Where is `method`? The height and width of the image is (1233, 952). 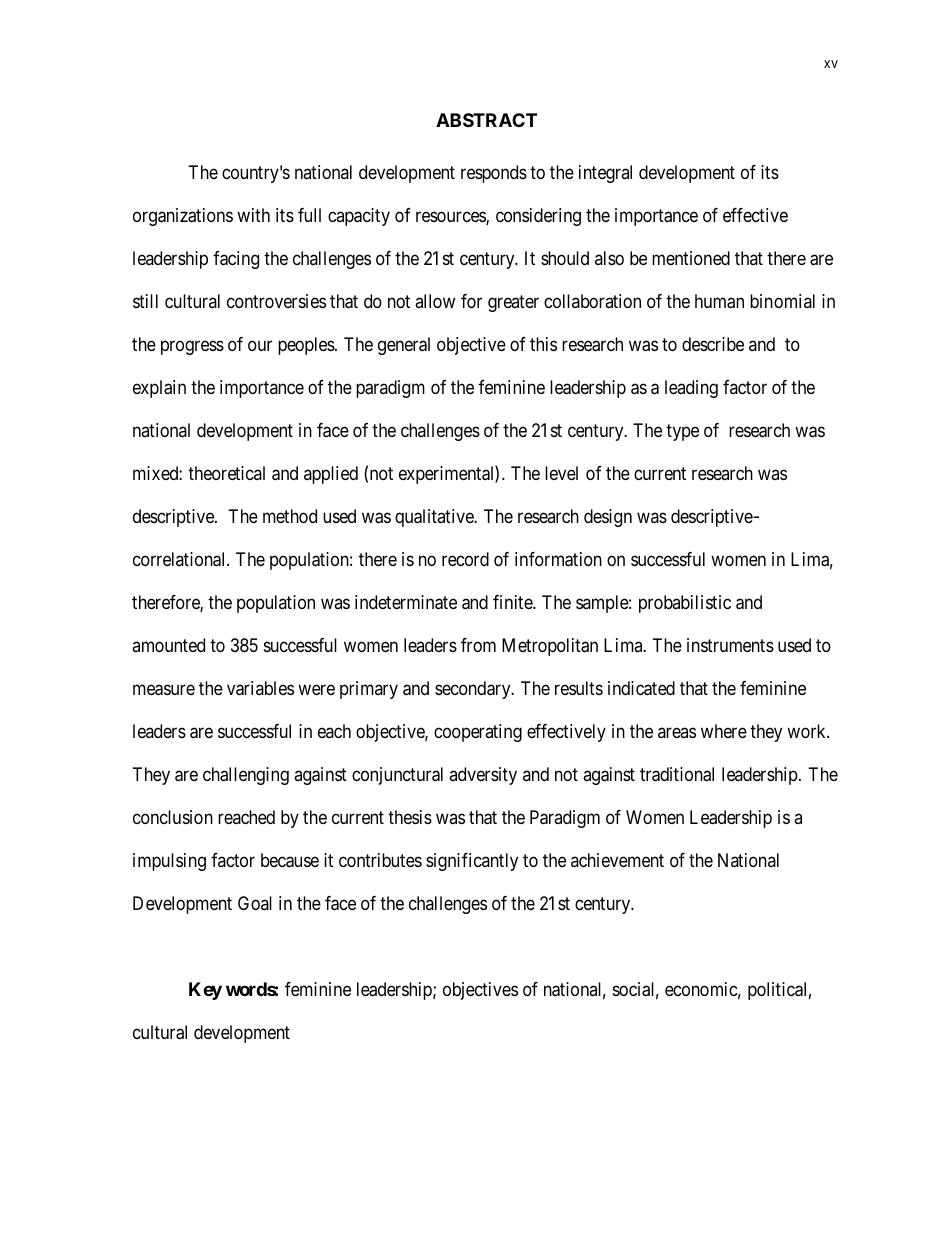 method is located at coordinates (290, 516).
